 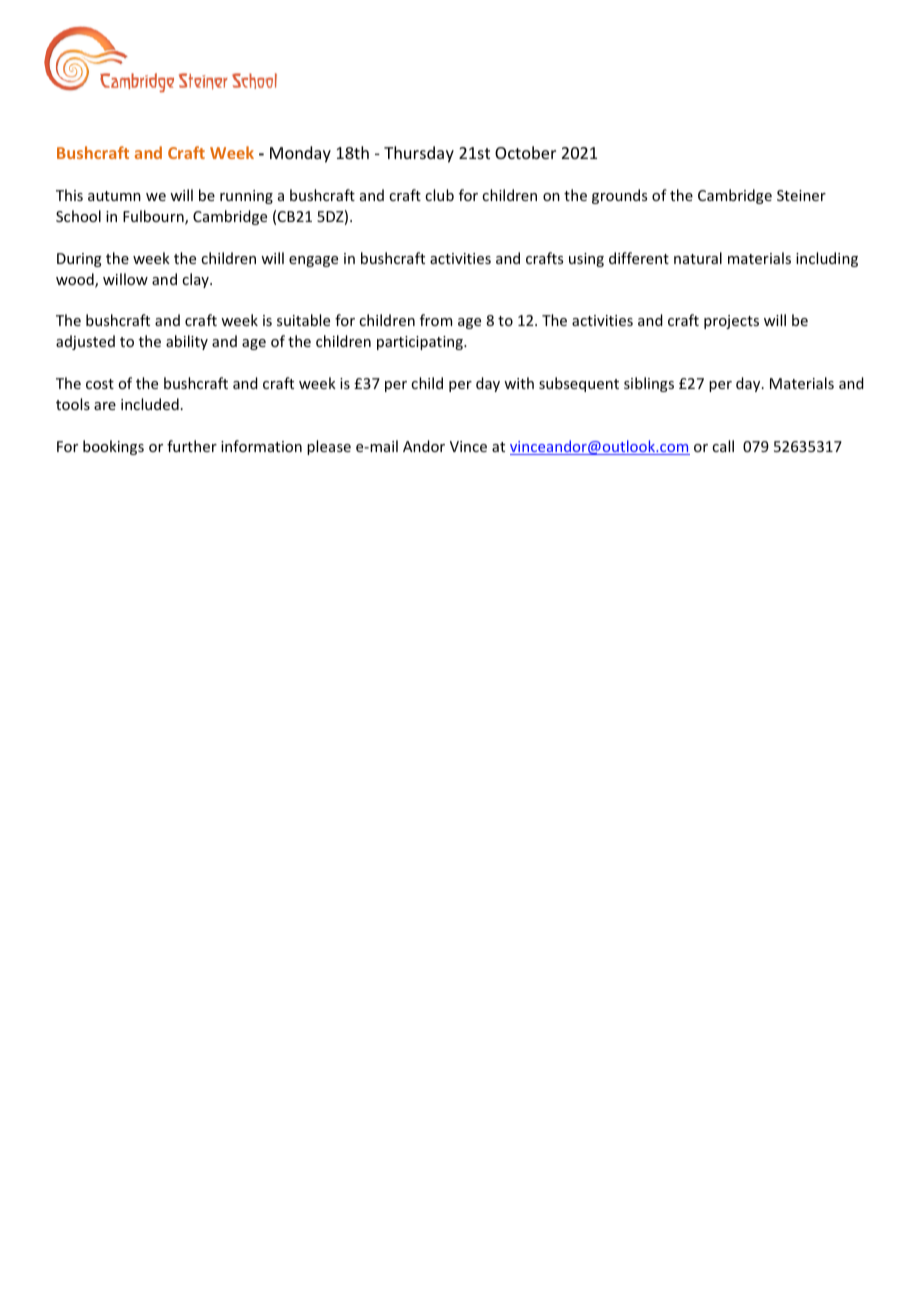 What do you see at coordinates (300, 154) in the screenshot?
I see `Monday` at bounding box center [300, 154].
